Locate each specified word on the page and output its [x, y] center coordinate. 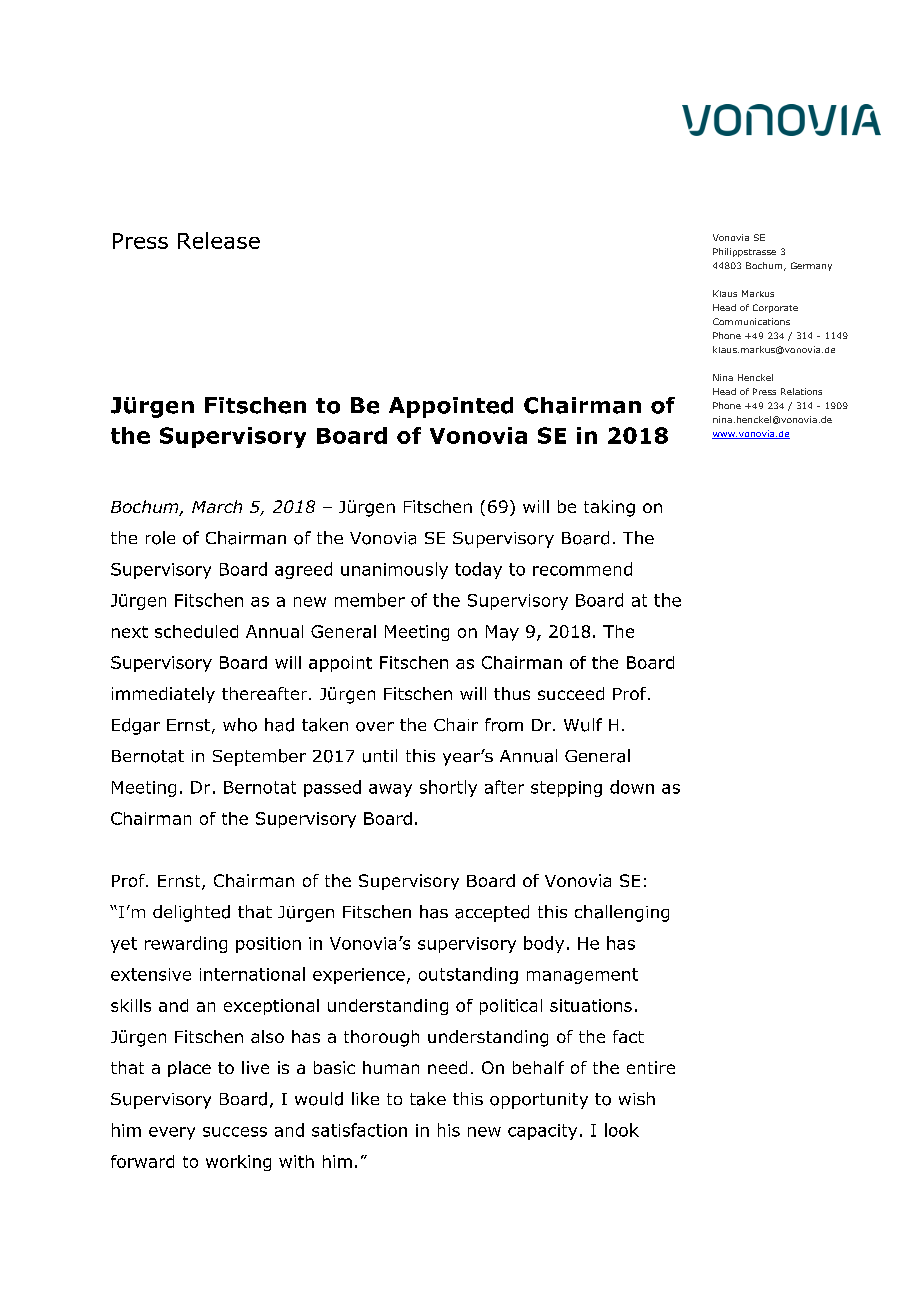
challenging [622, 913]
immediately [163, 695]
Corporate [775, 308]
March [217, 506]
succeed [571, 693]
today [478, 570]
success [235, 1132]
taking [609, 508]
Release [219, 240]
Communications [751, 321]
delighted [191, 913]
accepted [492, 913]
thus [512, 693]
